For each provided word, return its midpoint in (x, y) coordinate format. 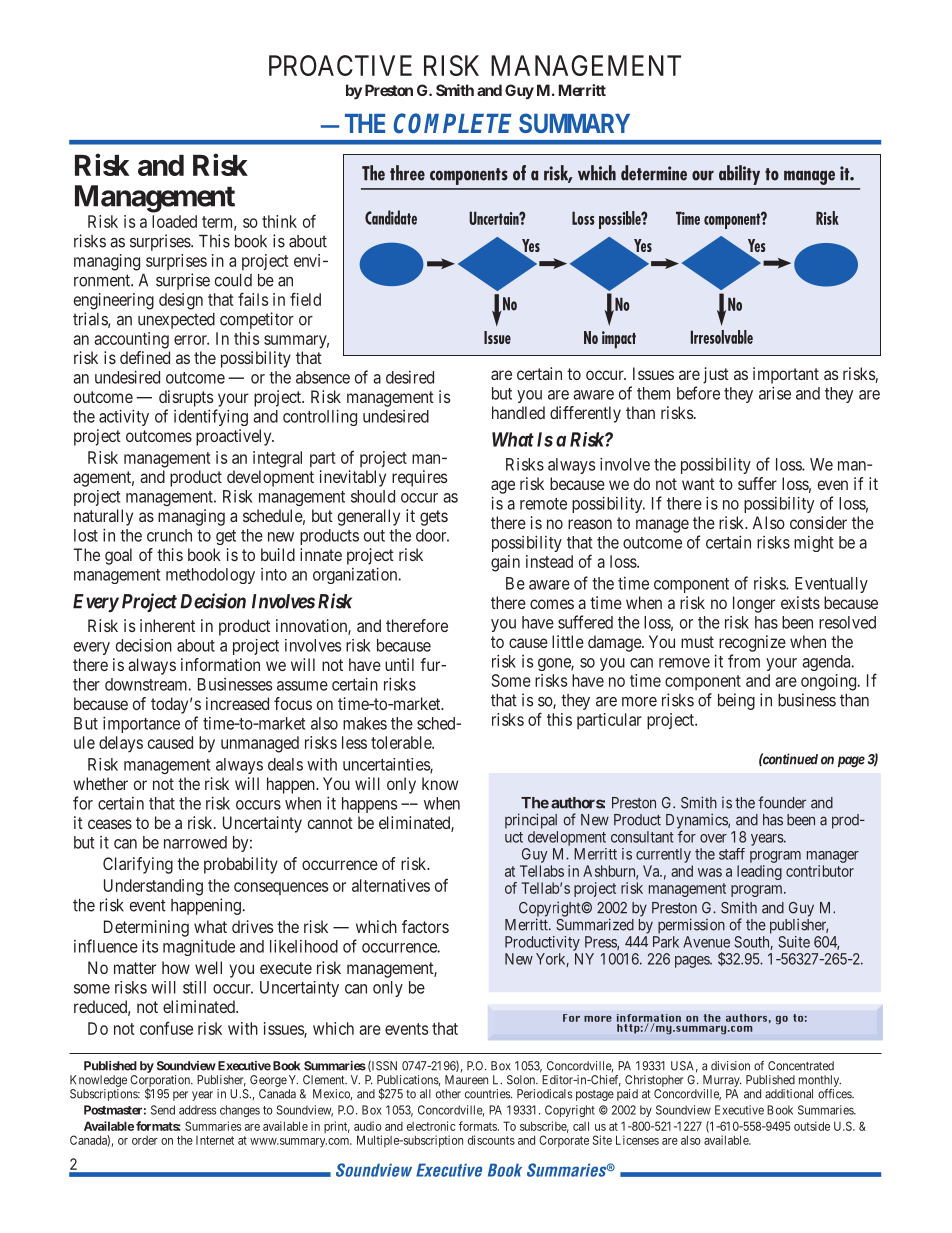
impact (619, 340)
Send (163, 1110)
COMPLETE (453, 123)
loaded (174, 221)
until (399, 664)
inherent (167, 625)
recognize (752, 643)
